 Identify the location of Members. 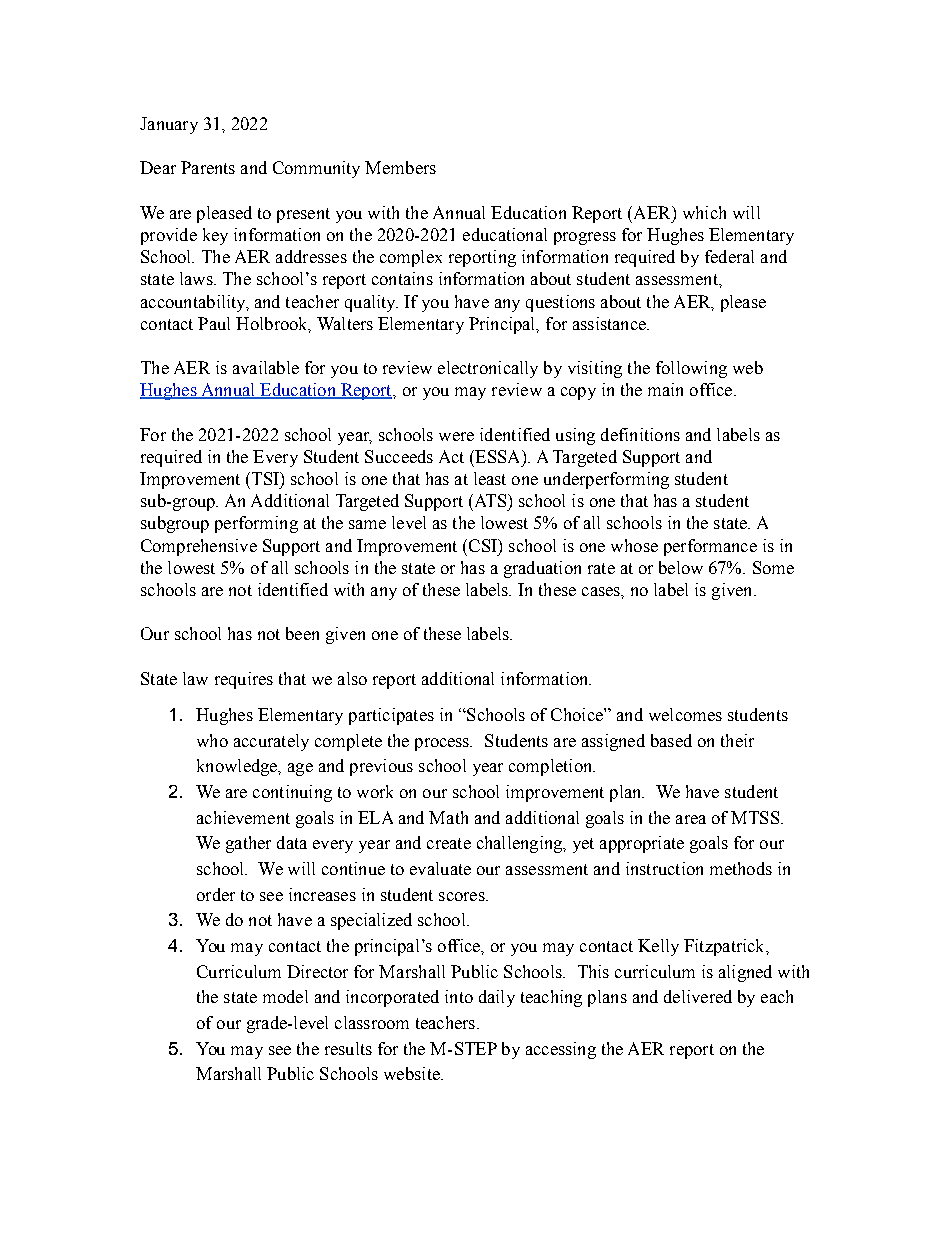
(400, 167).
